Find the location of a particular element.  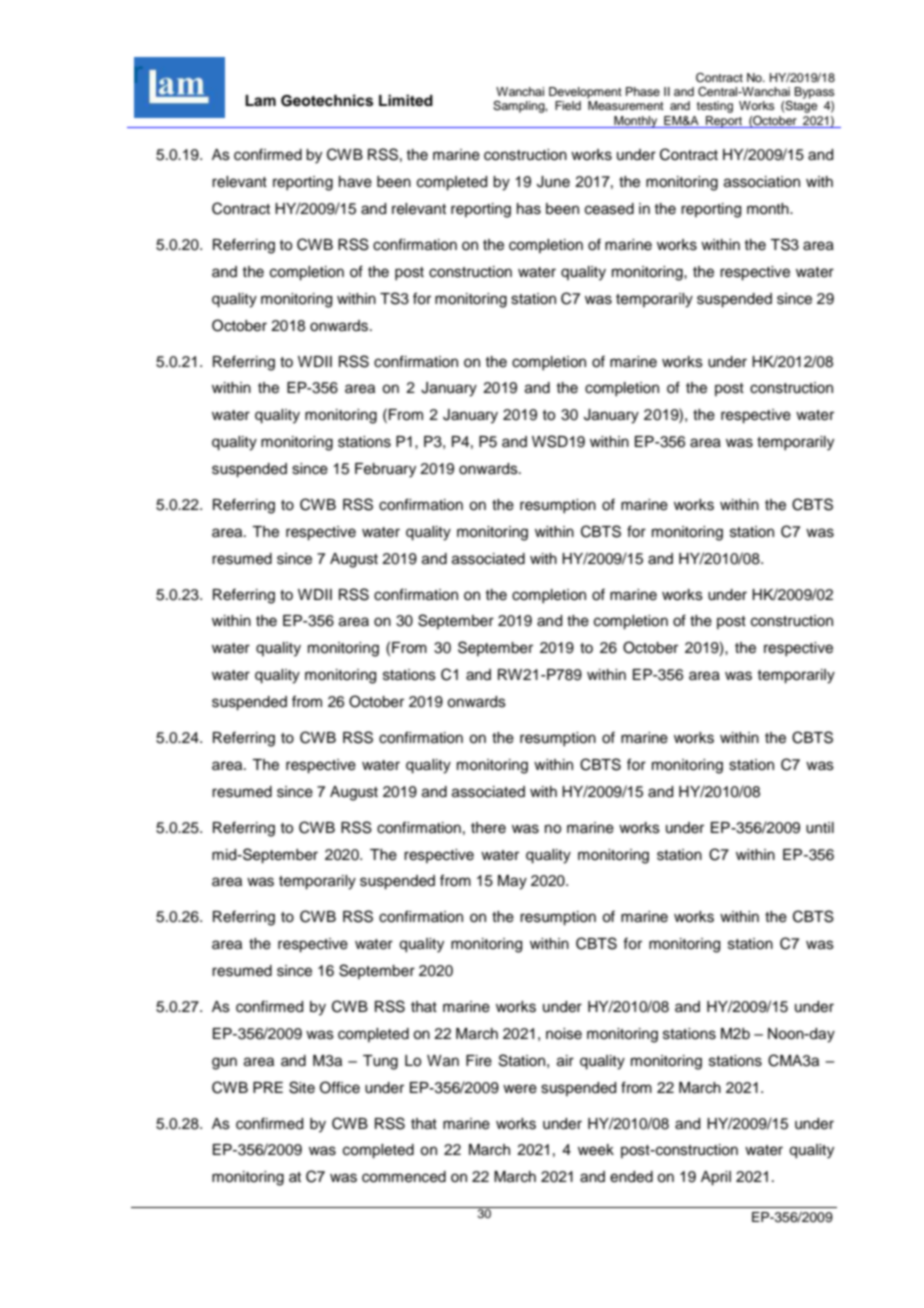

Site is located at coordinates (302, 1087).
